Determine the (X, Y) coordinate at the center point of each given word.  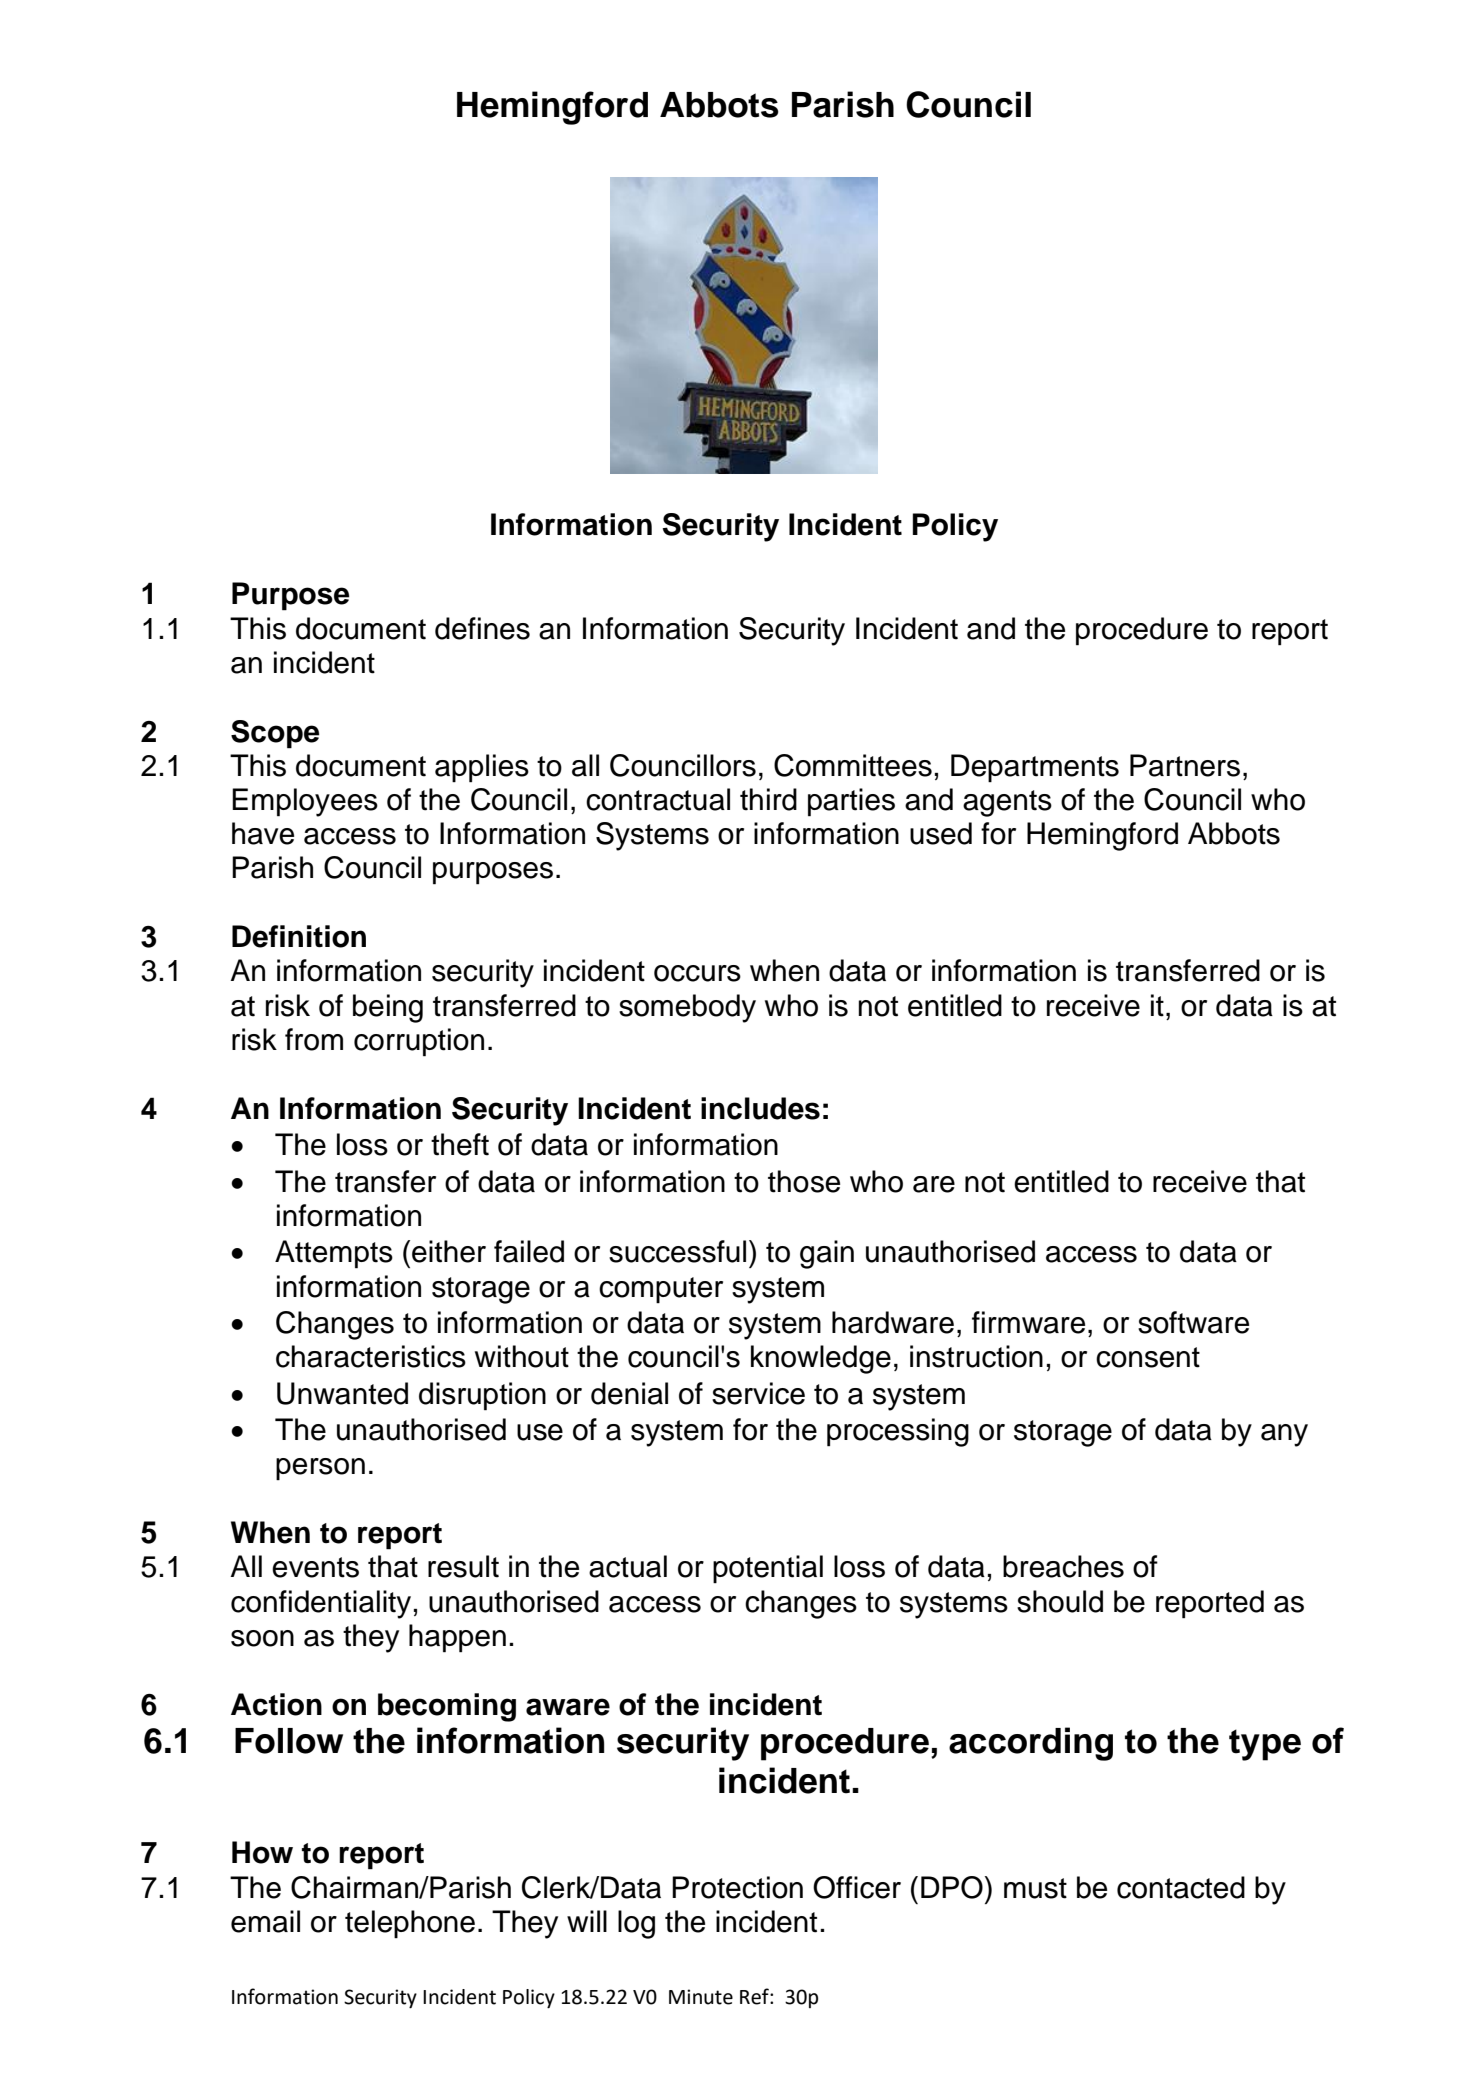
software (1193, 1322)
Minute (701, 1997)
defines (482, 628)
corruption (419, 1042)
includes (760, 1108)
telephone (410, 1924)
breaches (1063, 1566)
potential (768, 1569)
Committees (853, 765)
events (315, 1567)
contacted (1181, 1887)
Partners (1185, 765)
